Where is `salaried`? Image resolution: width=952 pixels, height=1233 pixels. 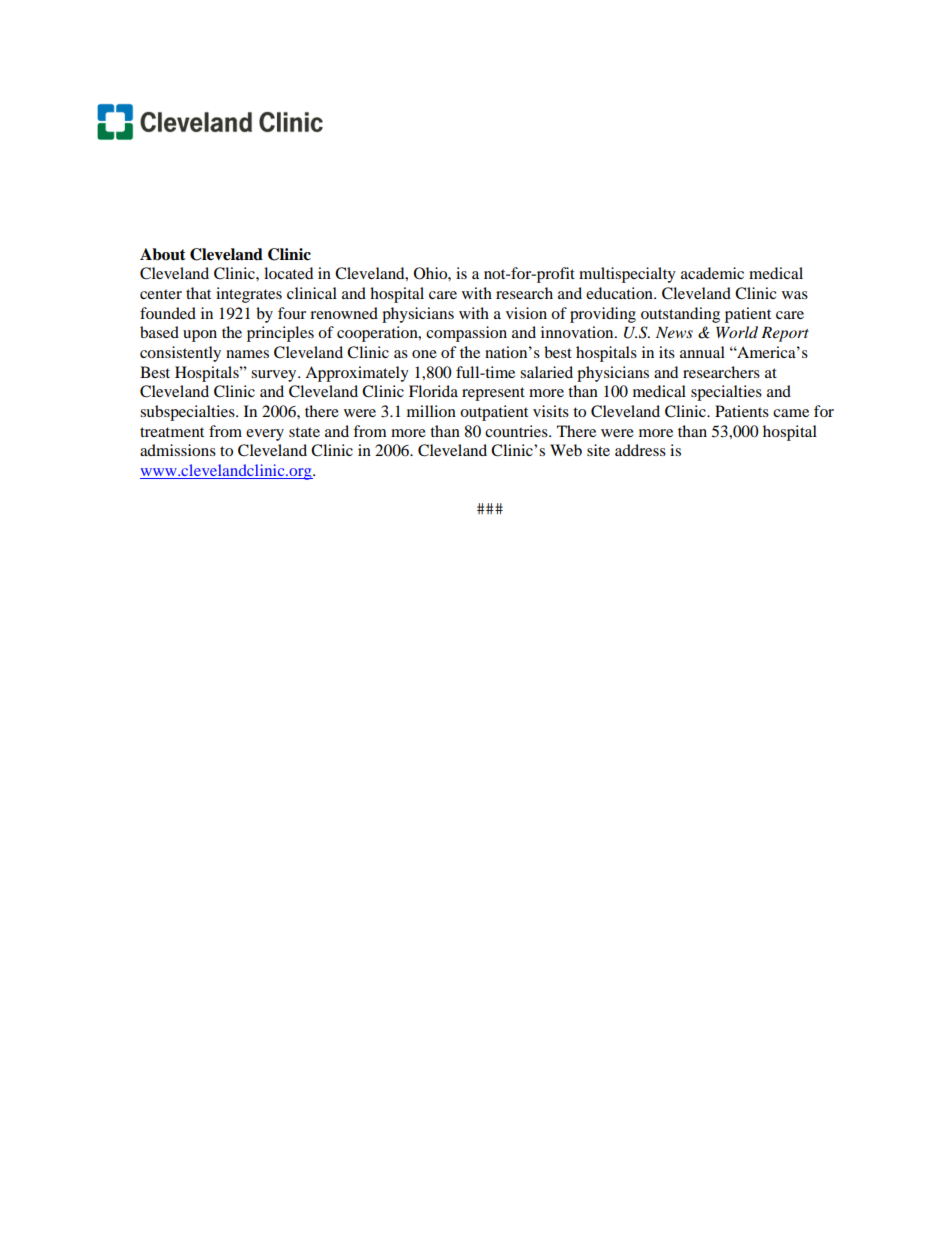
salaried is located at coordinates (546, 372).
